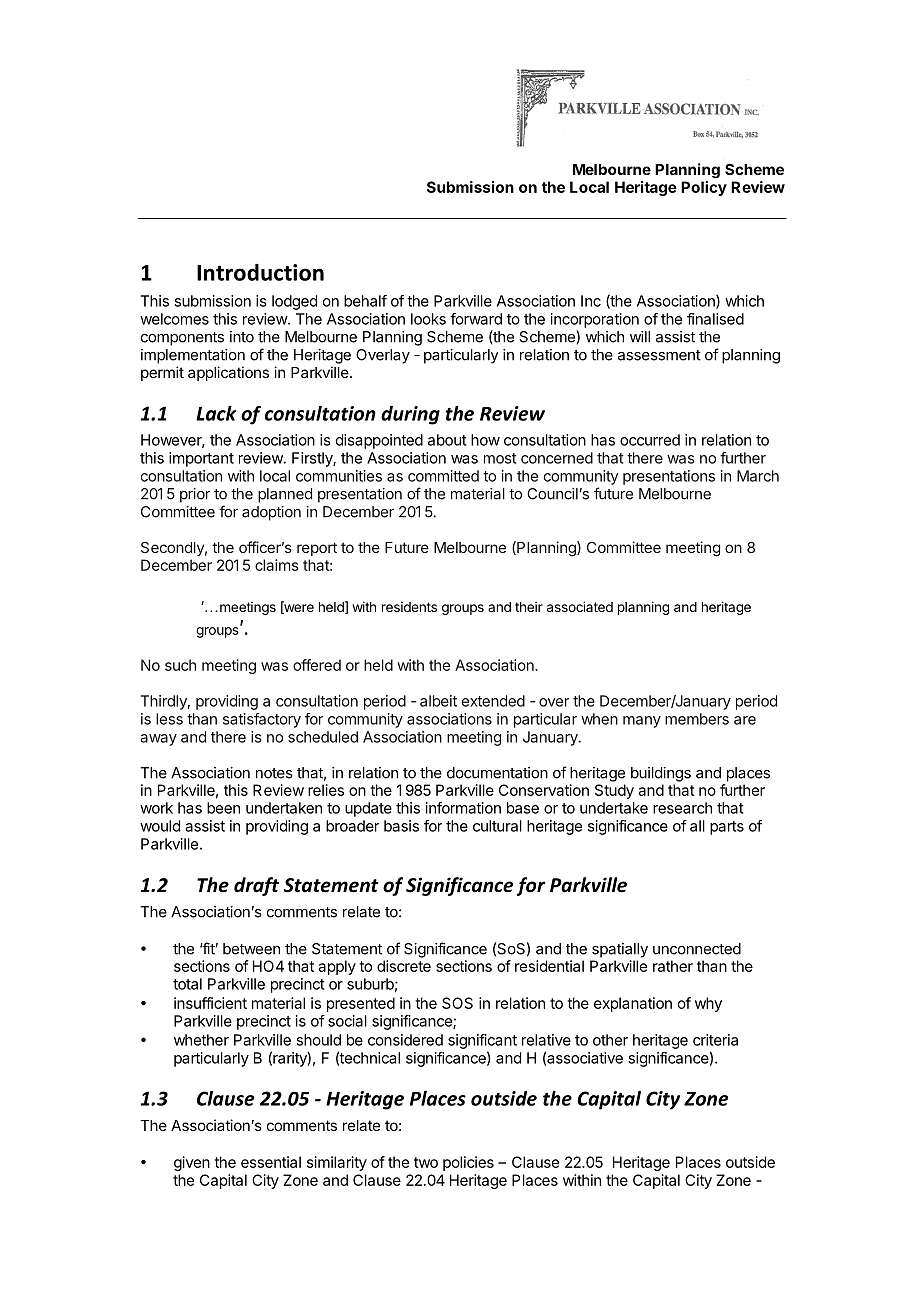 The image size is (924, 1308). Describe the element at coordinates (438, 701) in the page. I see `albeit` at that location.
